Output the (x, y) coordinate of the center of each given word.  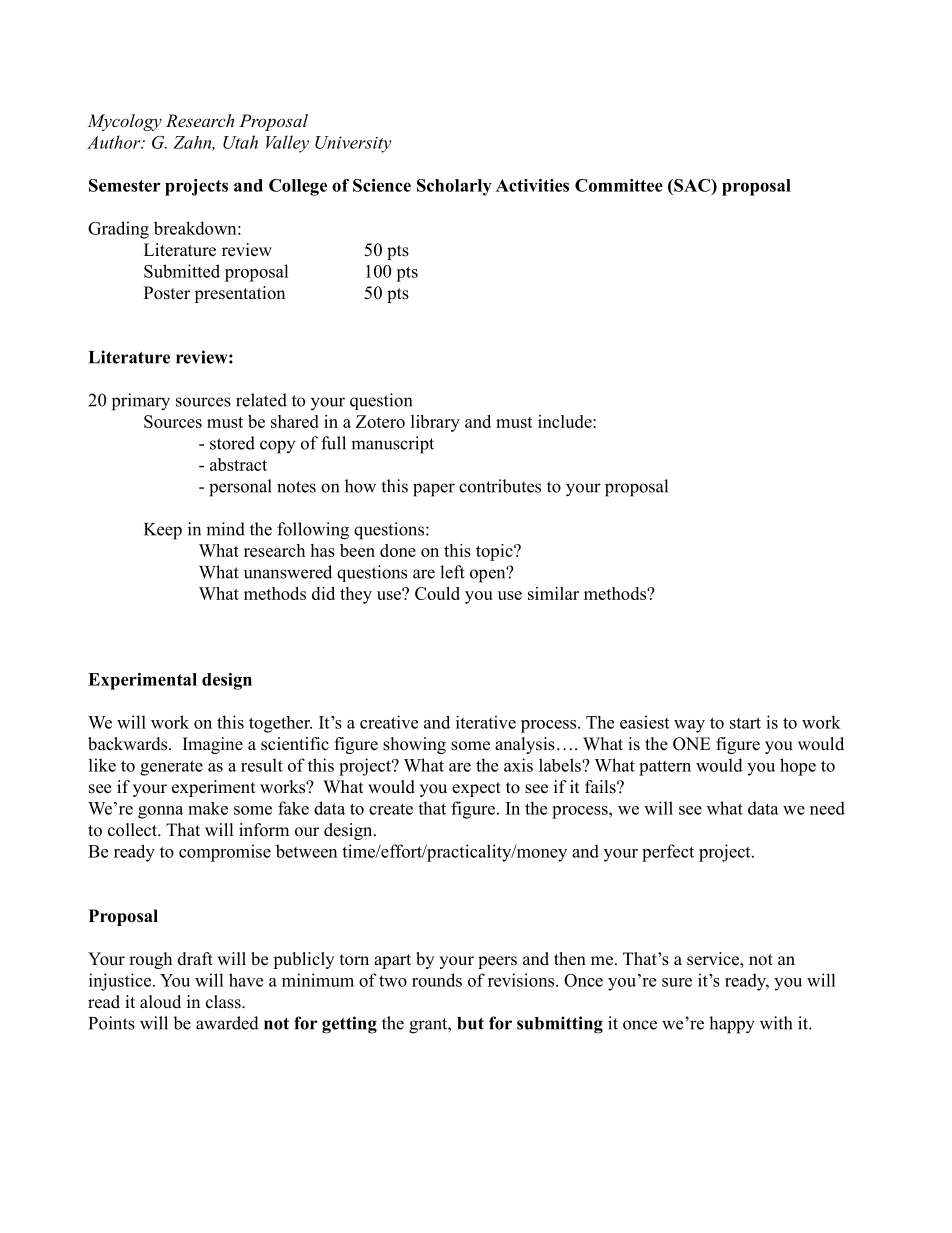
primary (141, 402)
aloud (160, 1002)
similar (553, 593)
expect (476, 789)
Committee (619, 185)
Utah (240, 142)
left (452, 572)
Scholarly (454, 187)
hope (798, 767)
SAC (692, 185)
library (435, 423)
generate (171, 768)
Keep (163, 531)
